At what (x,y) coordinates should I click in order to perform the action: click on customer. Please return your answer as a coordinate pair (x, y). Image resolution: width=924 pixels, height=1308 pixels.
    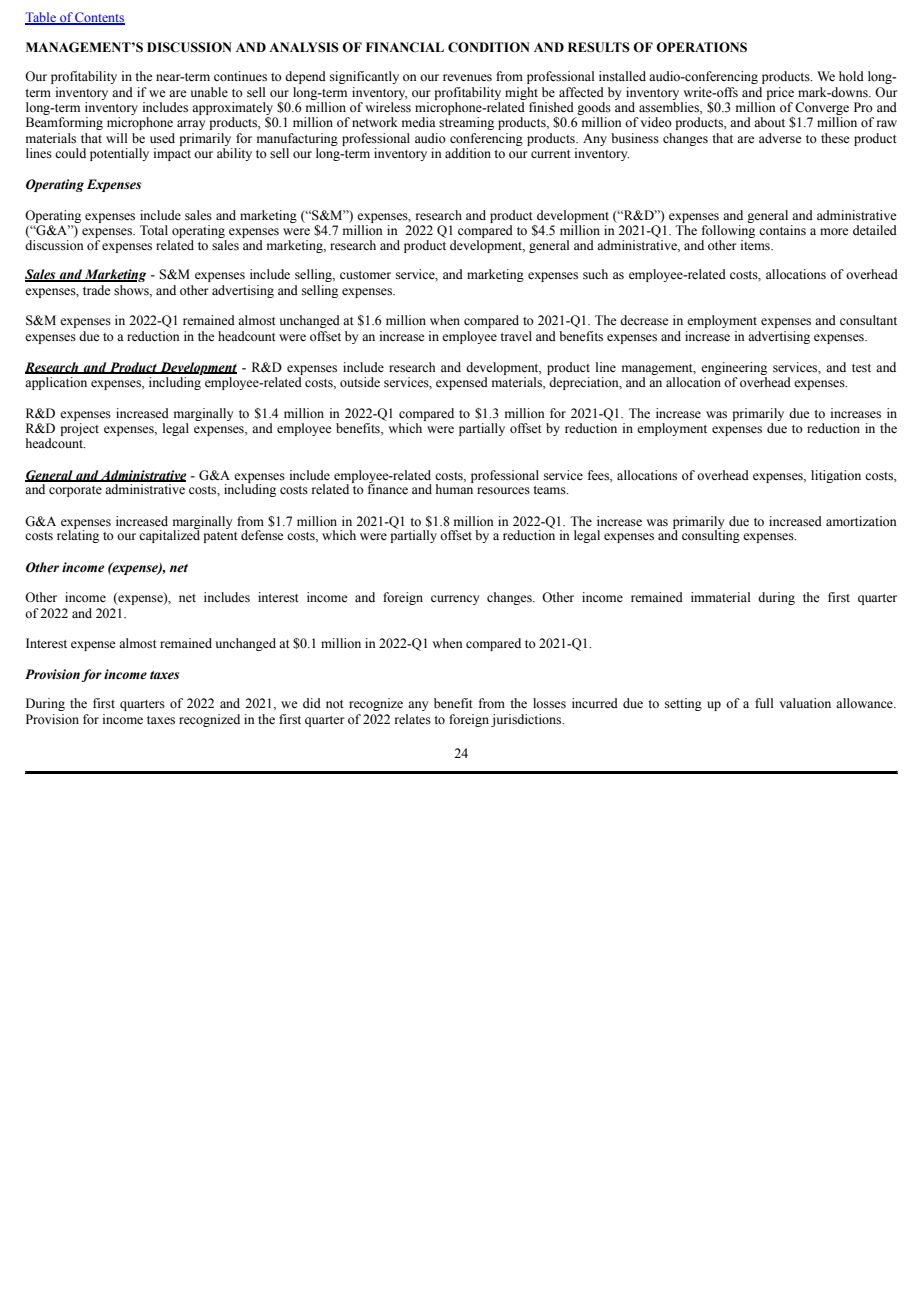
    Looking at the image, I should click on (365, 275).
